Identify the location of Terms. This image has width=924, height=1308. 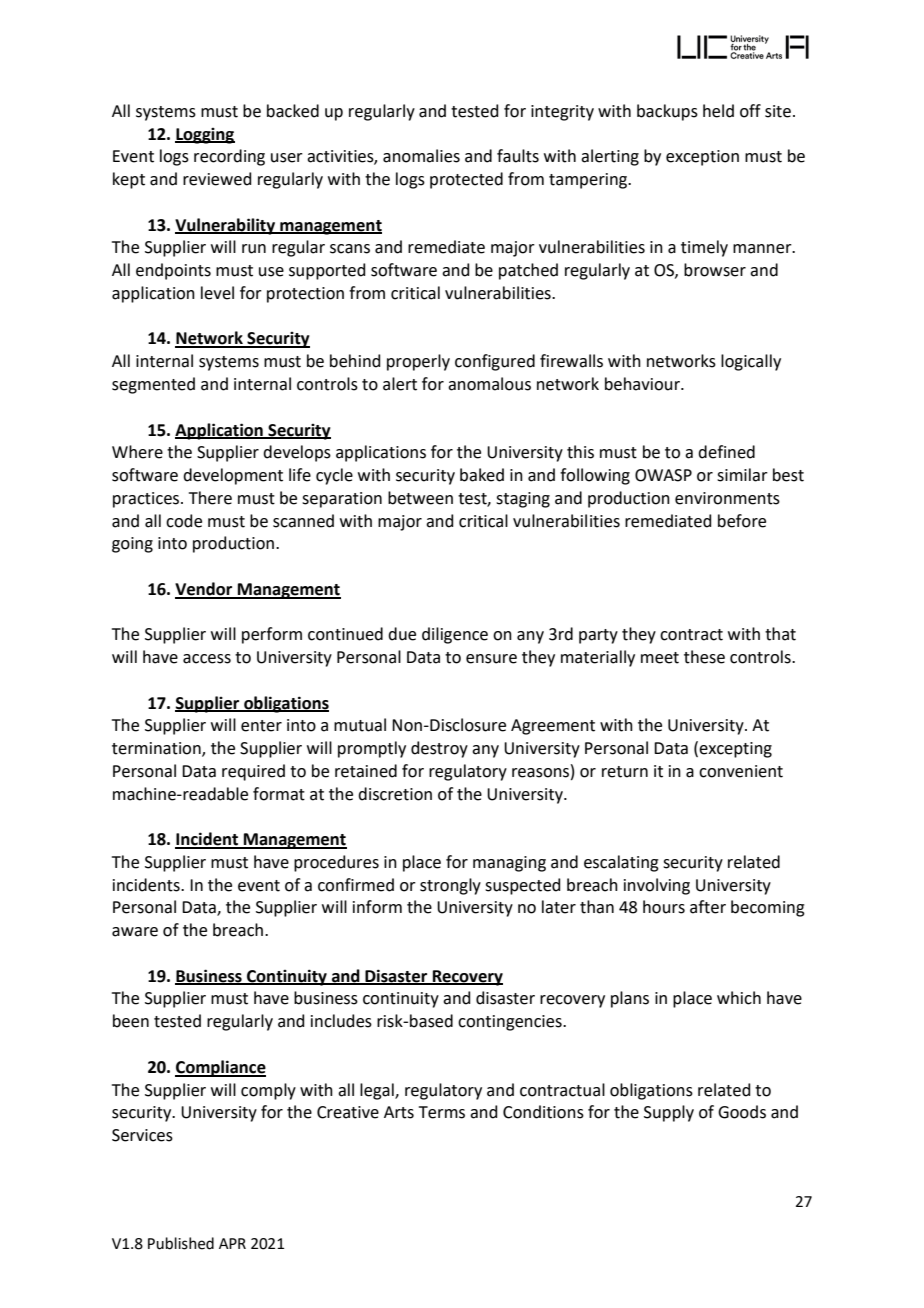
(442, 1112).
